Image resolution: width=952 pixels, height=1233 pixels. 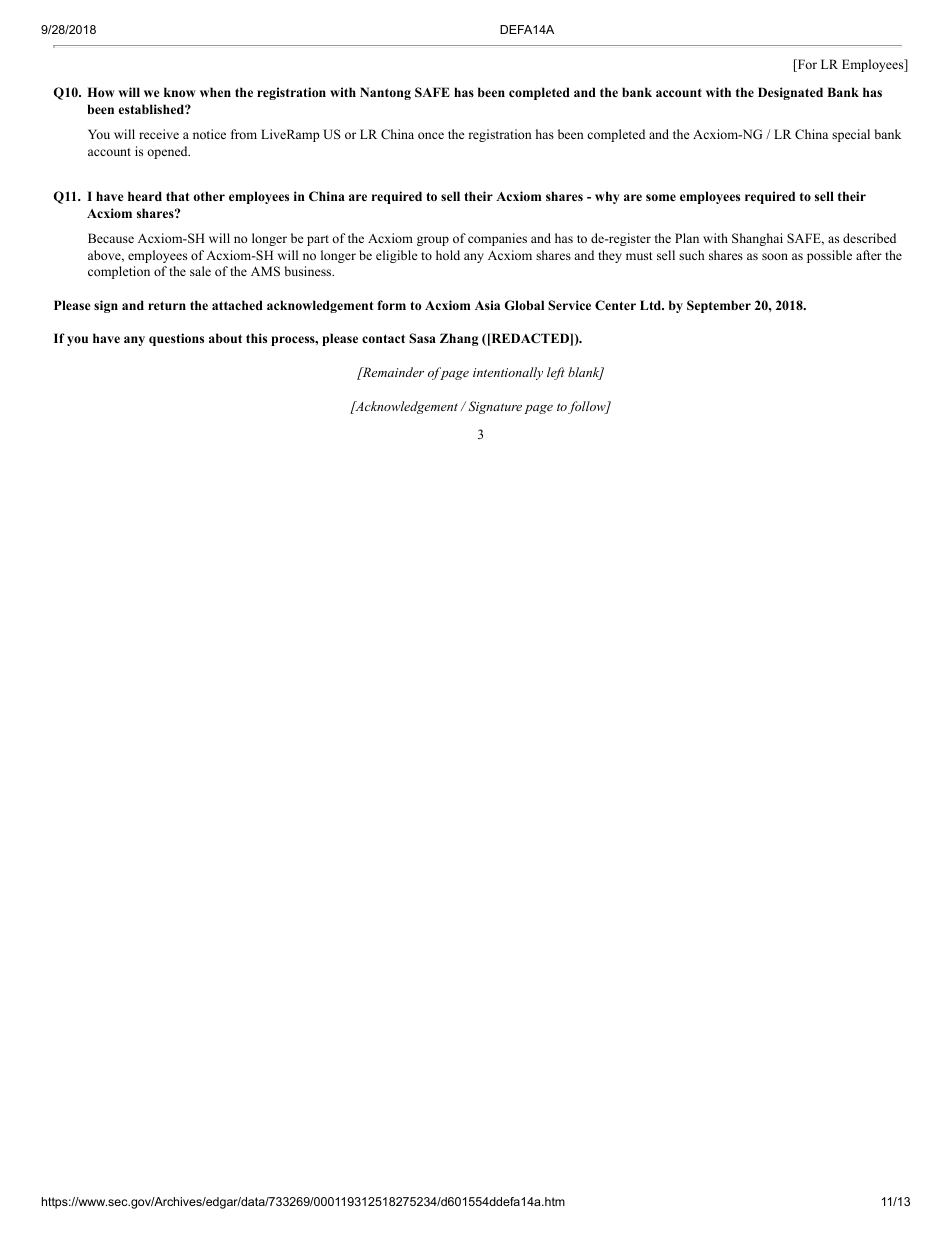 What do you see at coordinates (176, 339) in the image?
I see `questions` at bounding box center [176, 339].
